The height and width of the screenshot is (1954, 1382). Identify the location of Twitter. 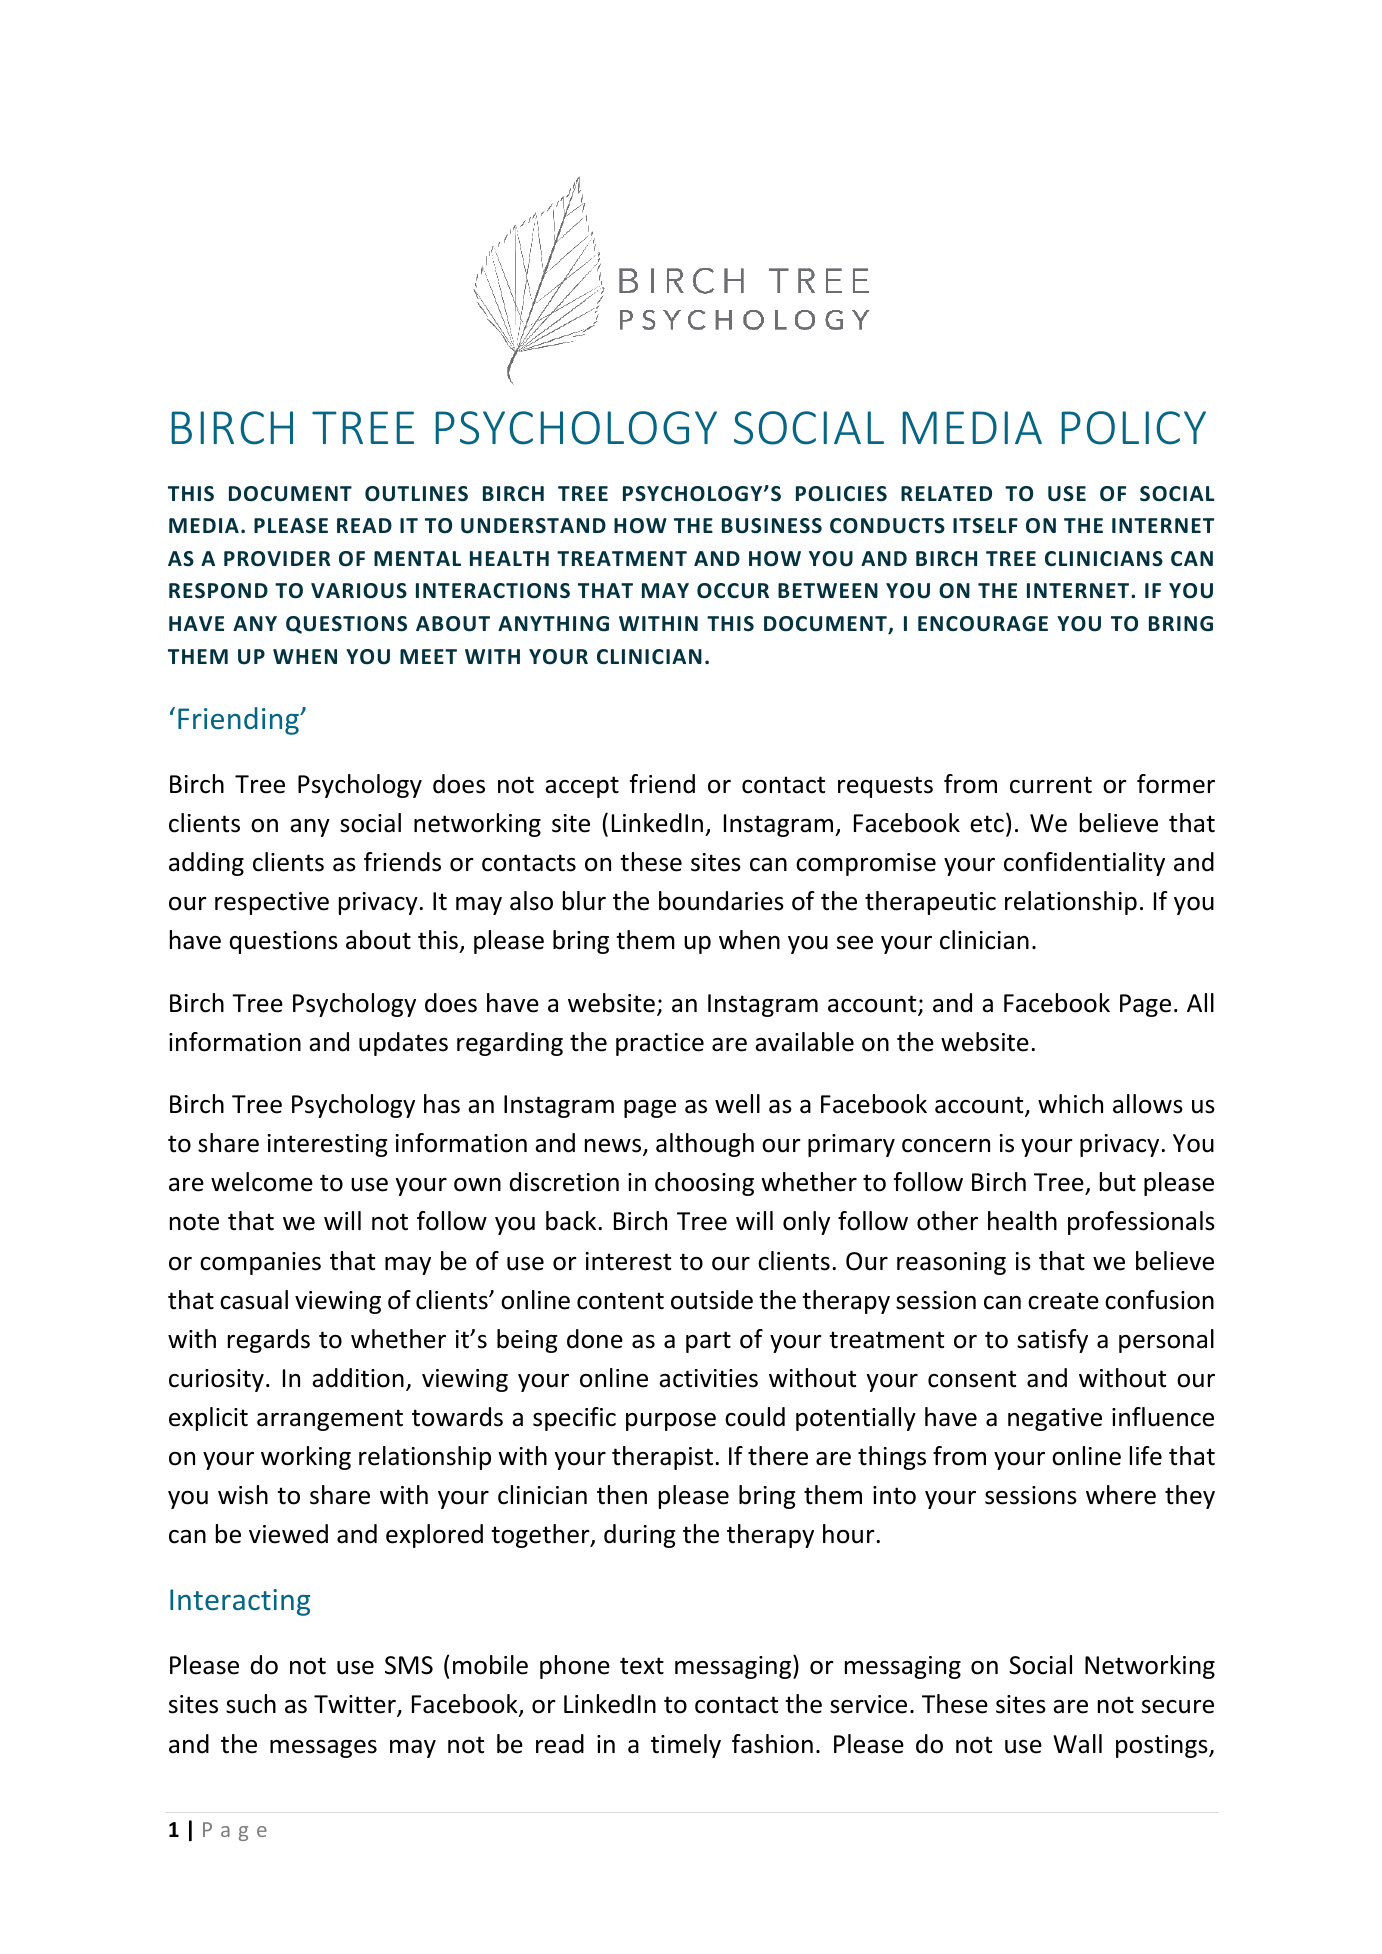
(356, 1705).
